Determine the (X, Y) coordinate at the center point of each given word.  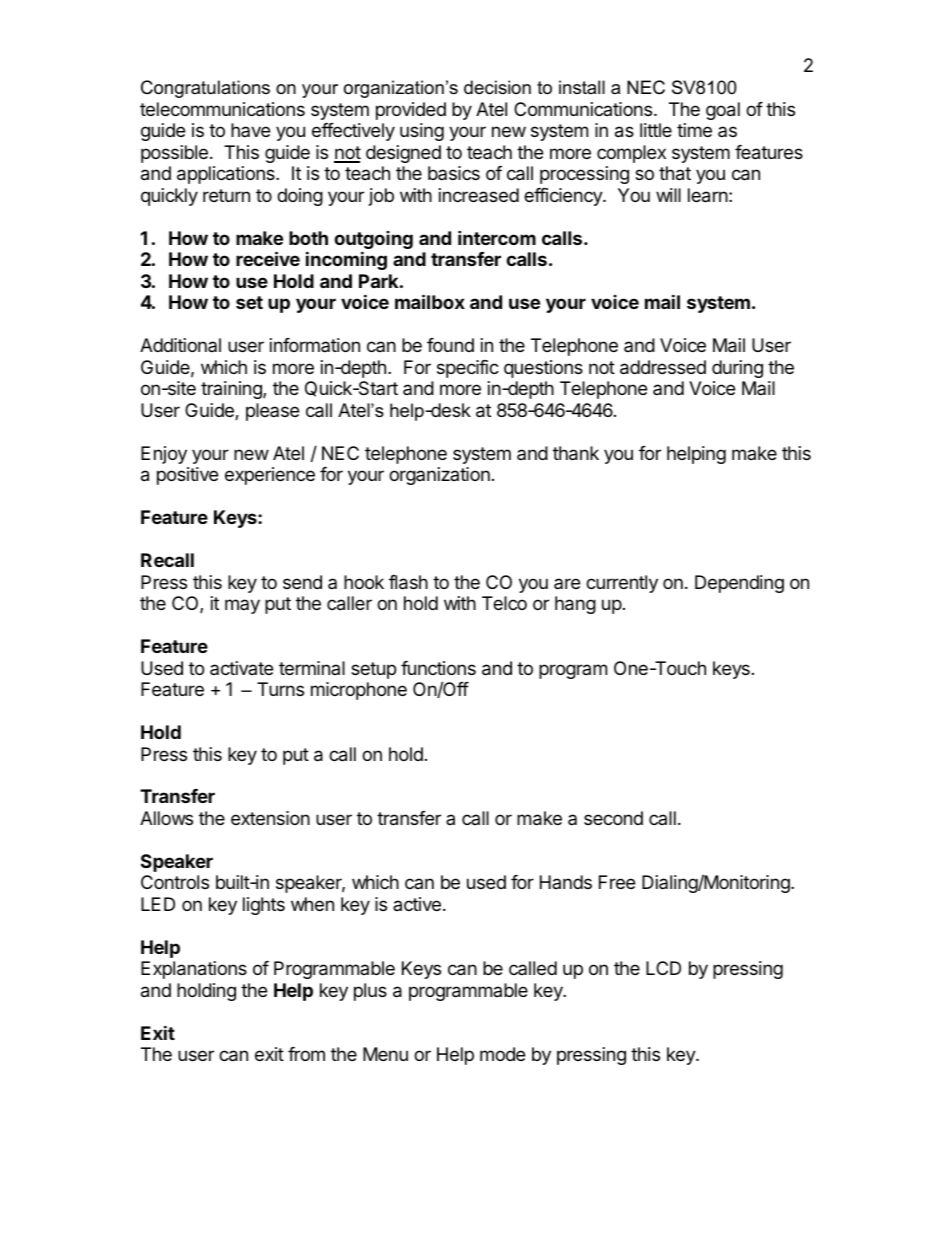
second (613, 818)
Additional (180, 345)
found (450, 345)
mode (502, 1054)
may (242, 606)
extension (270, 818)
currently (622, 584)
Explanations (194, 970)
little (656, 130)
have (250, 130)
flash (408, 582)
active (417, 904)
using (422, 132)
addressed (663, 367)
